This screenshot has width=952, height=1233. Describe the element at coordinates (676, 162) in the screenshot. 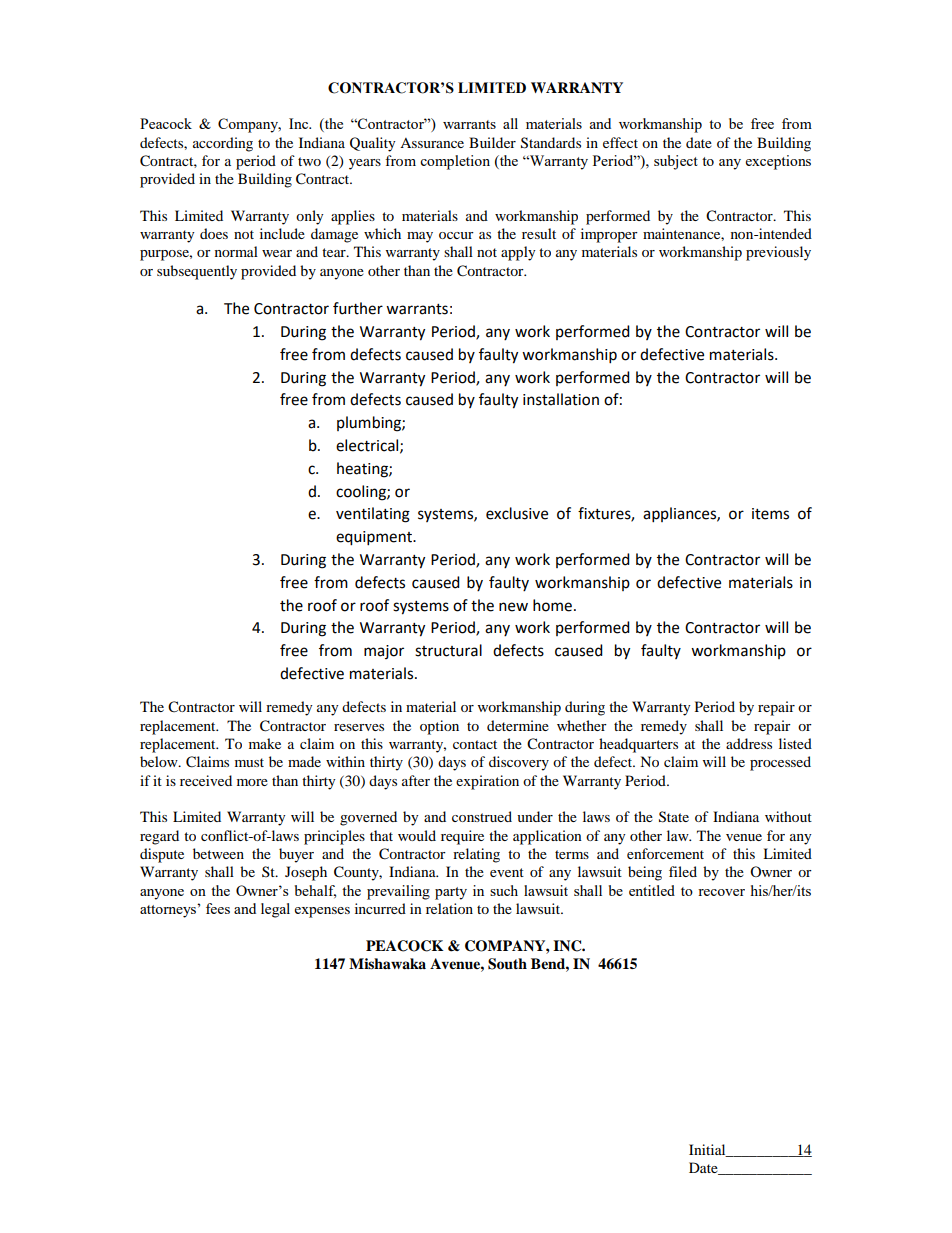

I see `subject` at that location.
